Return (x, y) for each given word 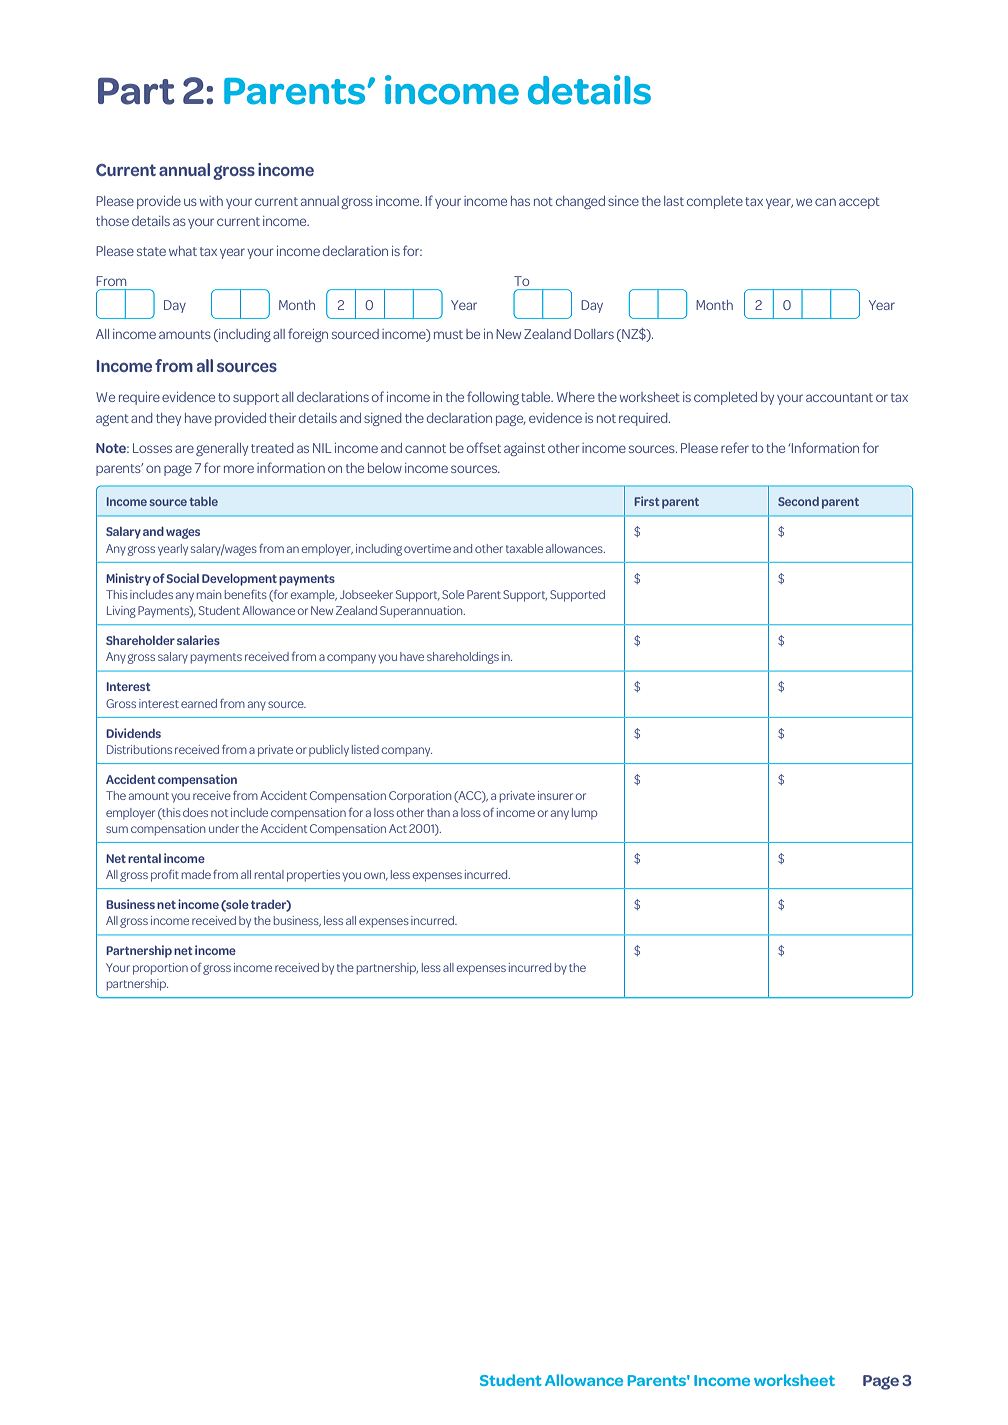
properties (313, 876)
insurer (555, 795)
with (211, 201)
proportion (160, 969)
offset (484, 447)
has (520, 201)
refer (735, 447)
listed (365, 749)
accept (859, 203)
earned (199, 703)
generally (222, 449)
